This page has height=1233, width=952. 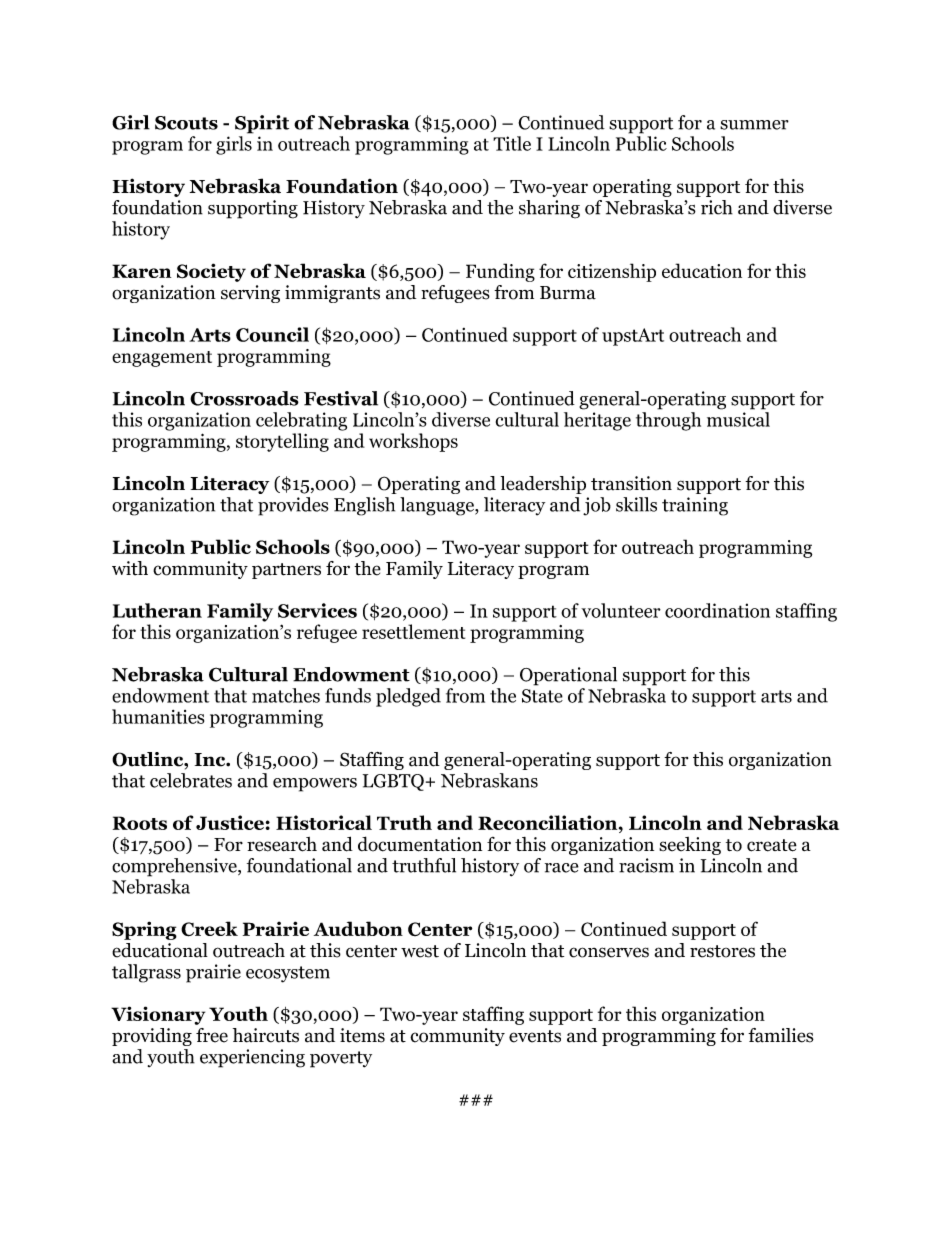 I want to click on summer, so click(x=754, y=125).
